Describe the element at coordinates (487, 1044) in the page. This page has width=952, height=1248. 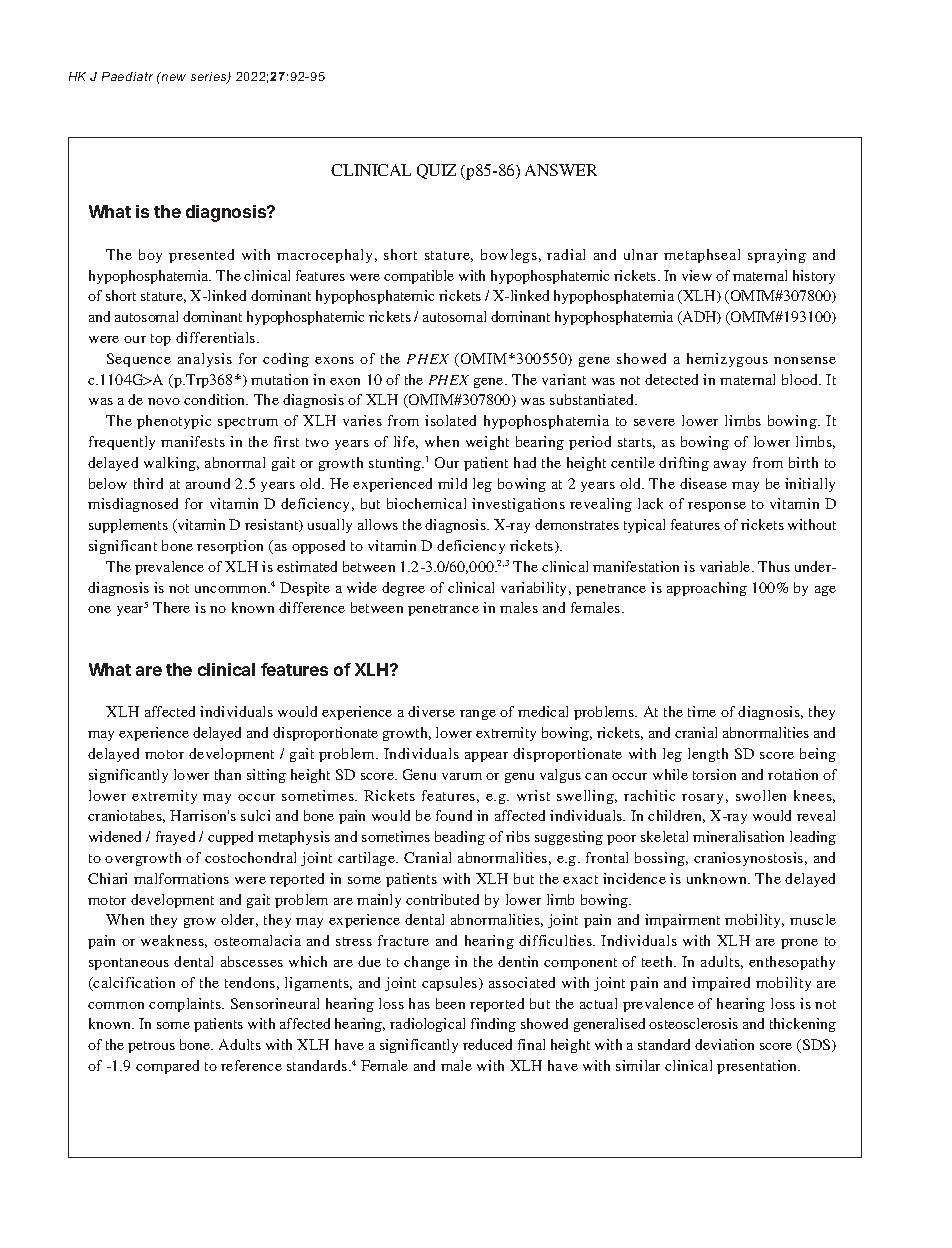
I see `reduced` at that location.
